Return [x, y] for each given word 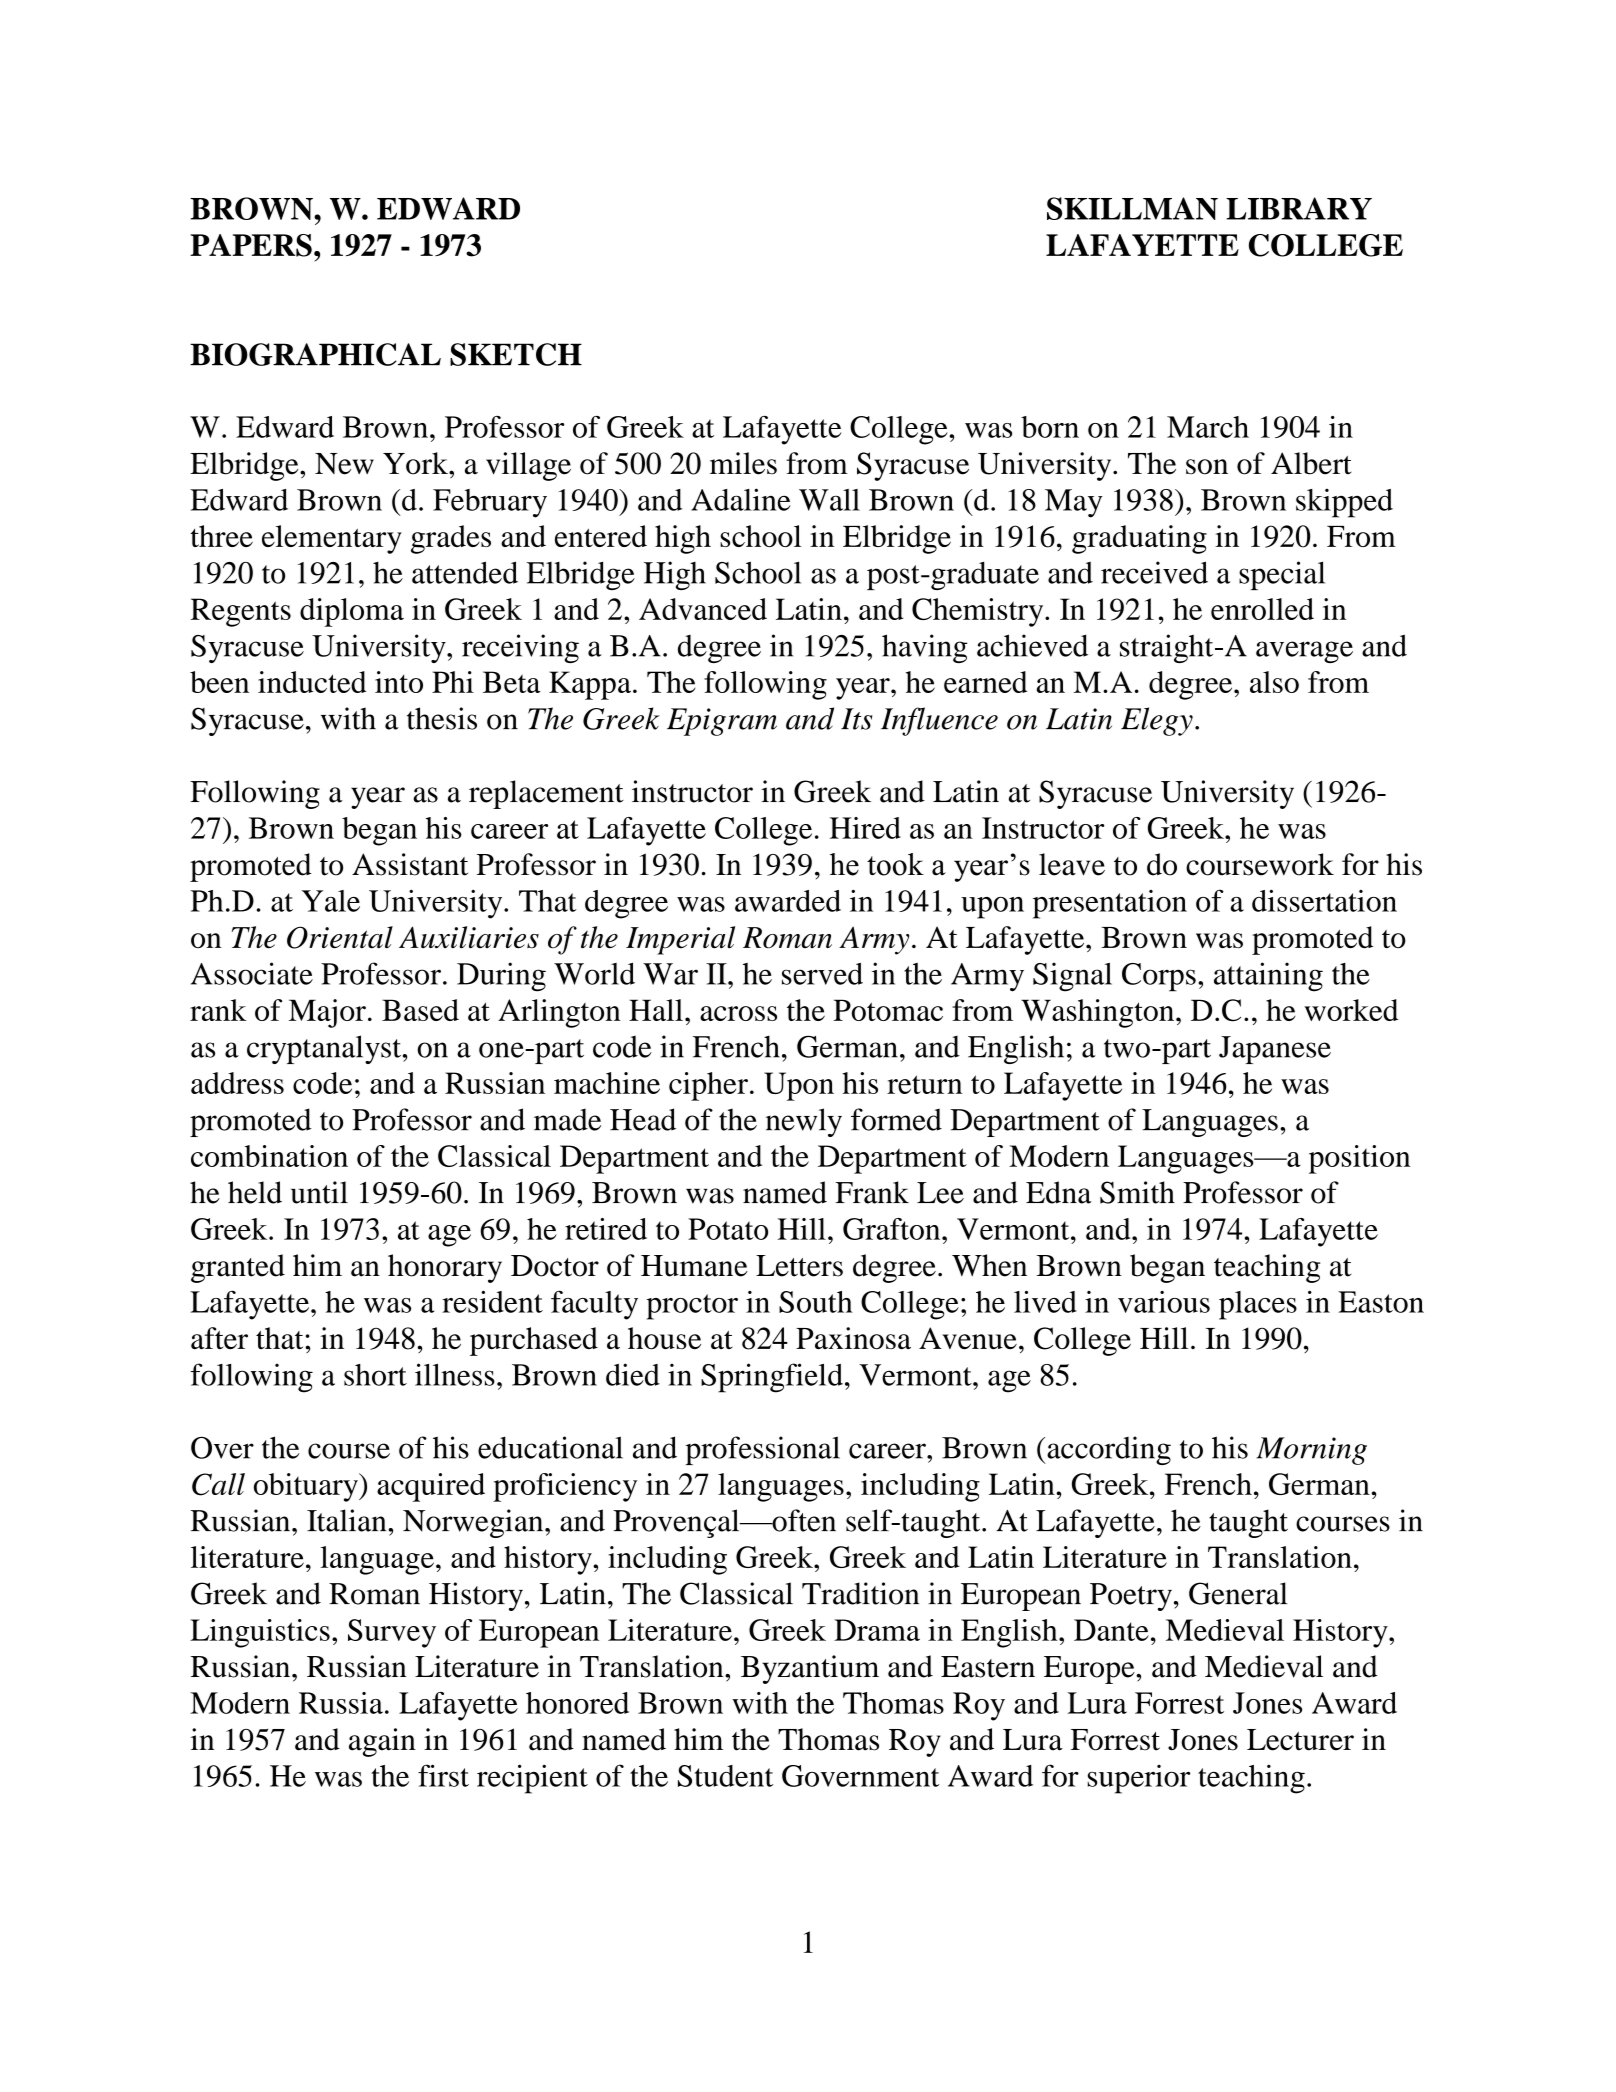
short [375, 1375]
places [1258, 1305]
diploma [352, 612]
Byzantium [810, 1669]
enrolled [1262, 609]
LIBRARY [1299, 208]
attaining [1268, 977]
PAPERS [251, 245]
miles [743, 463]
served [822, 973]
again [382, 1742]
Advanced [703, 609]
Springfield [772, 1378]
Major [327, 1013]
